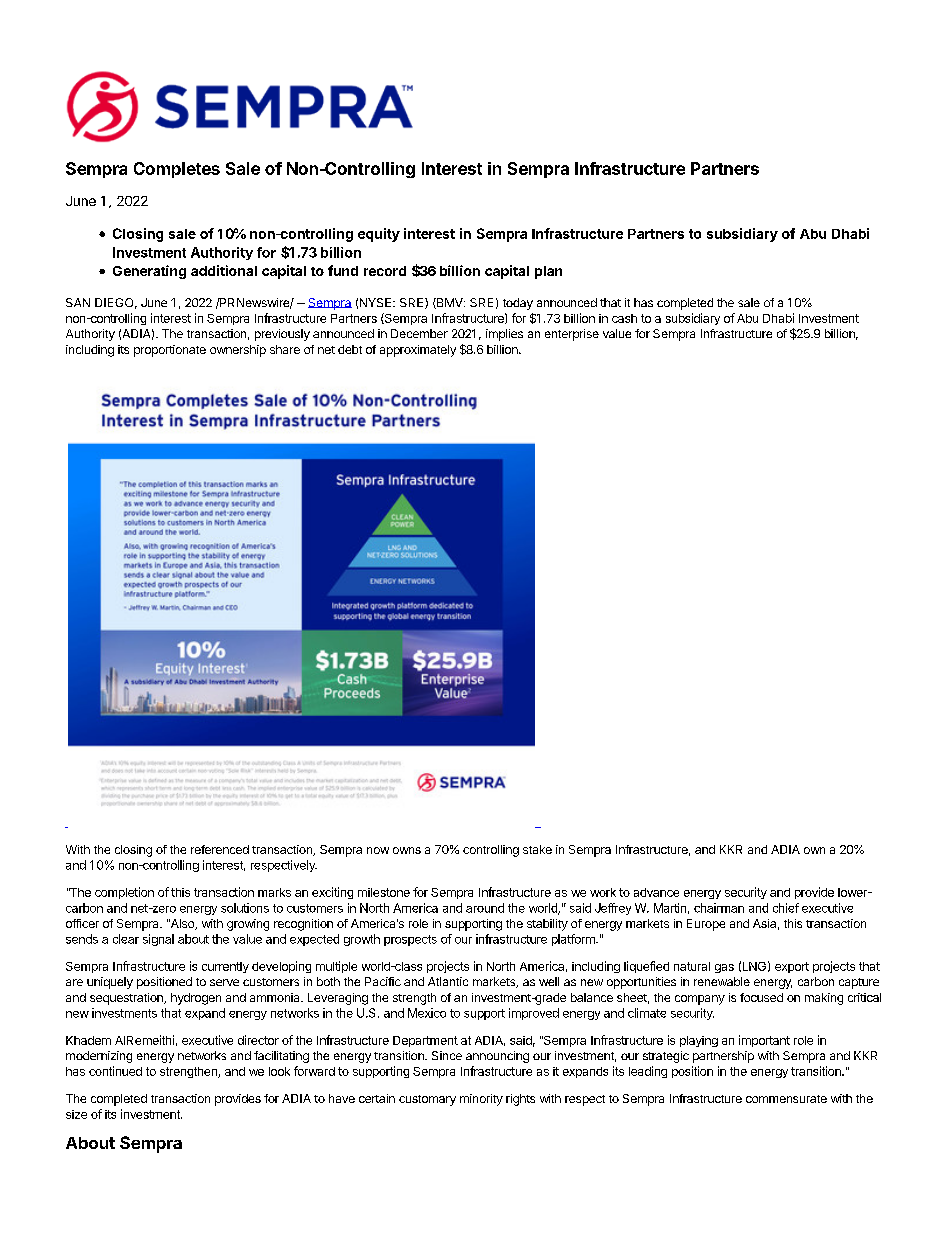 The image size is (952, 1233). Describe the element at coordinates (624, 318) in the screenshot. I see `cash` at that location.
